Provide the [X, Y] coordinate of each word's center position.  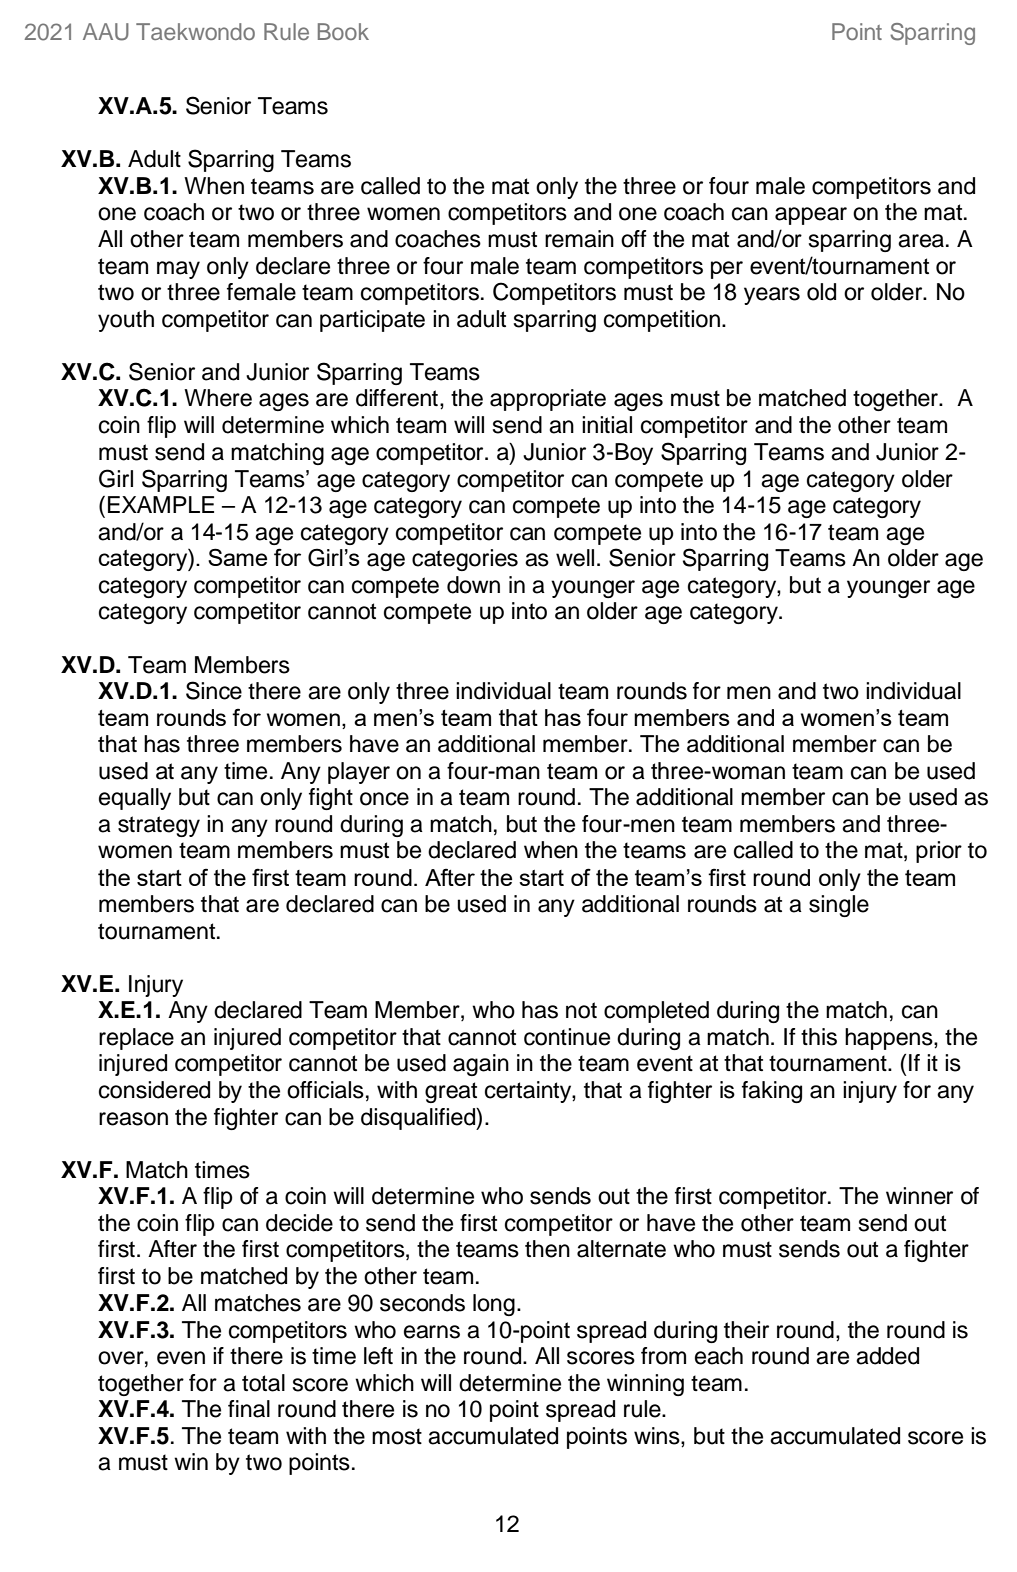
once [384, 799]
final [249, 1409]
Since [214, 690]
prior [939, 852]
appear [811, 216]
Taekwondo [195, 31]
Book [343, 31]
